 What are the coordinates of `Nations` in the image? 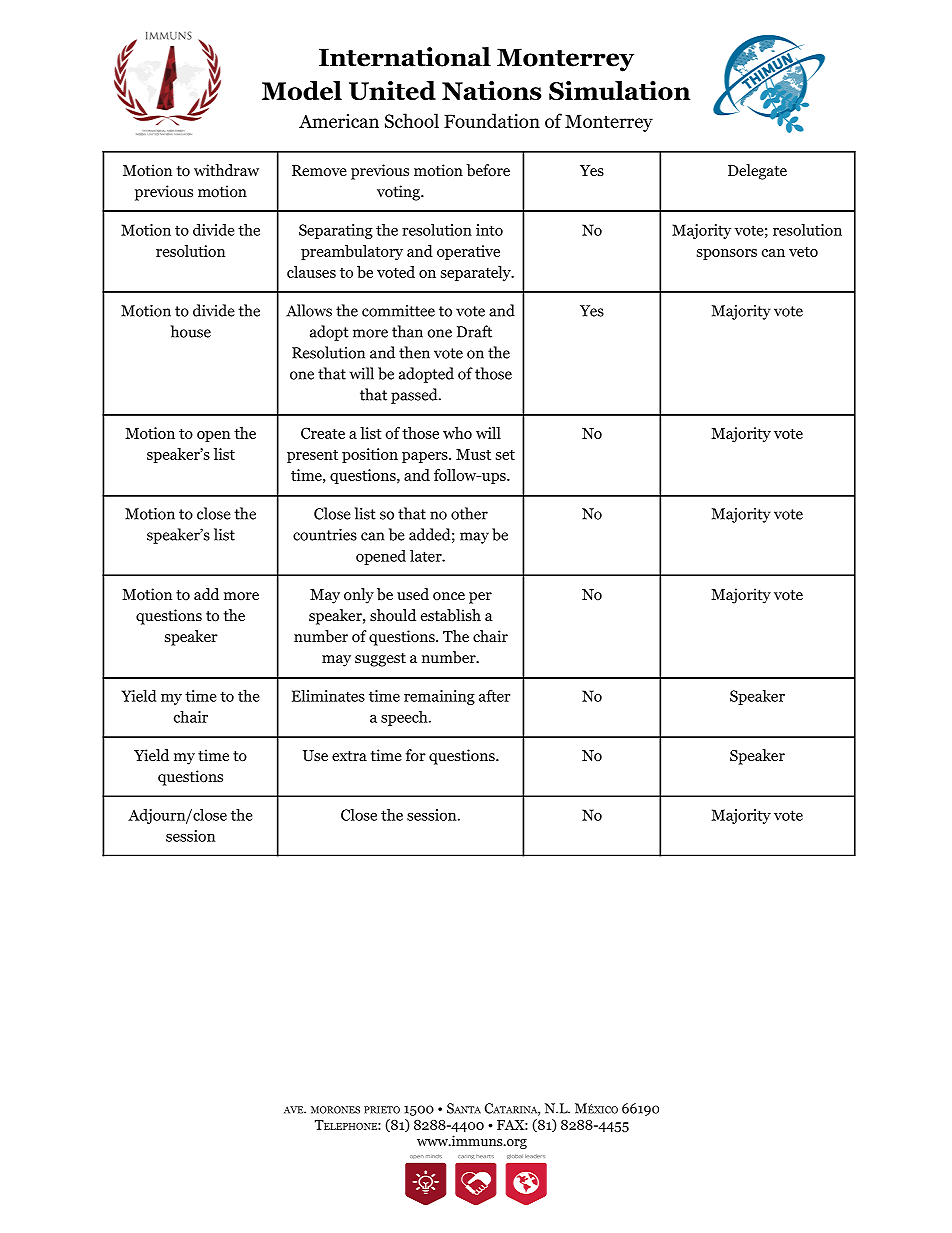 It's located at (491, 90).
